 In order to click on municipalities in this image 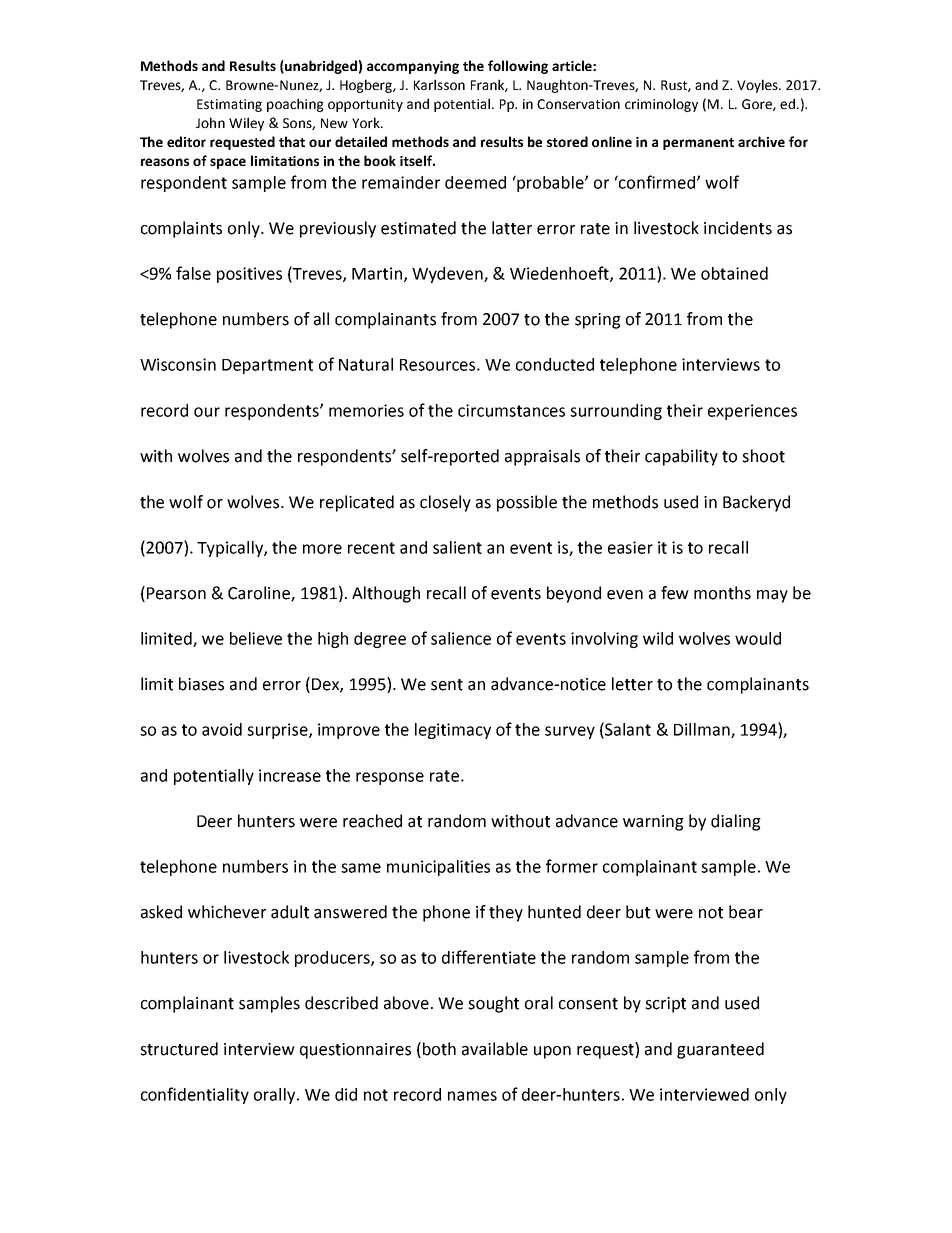, I will do `click(438, 868)`.
